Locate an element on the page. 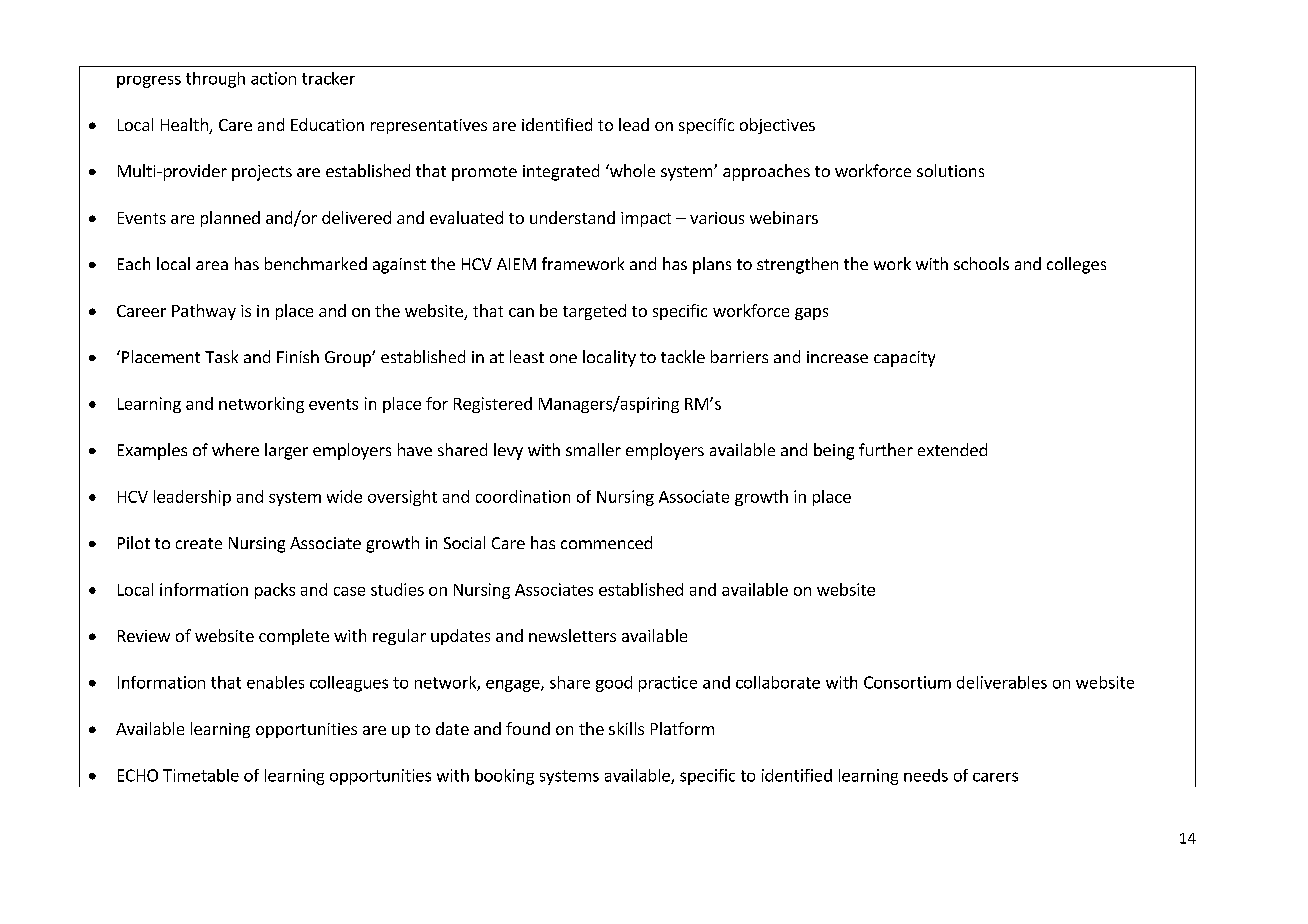  newsletters is located at coordinates (572, 635).
